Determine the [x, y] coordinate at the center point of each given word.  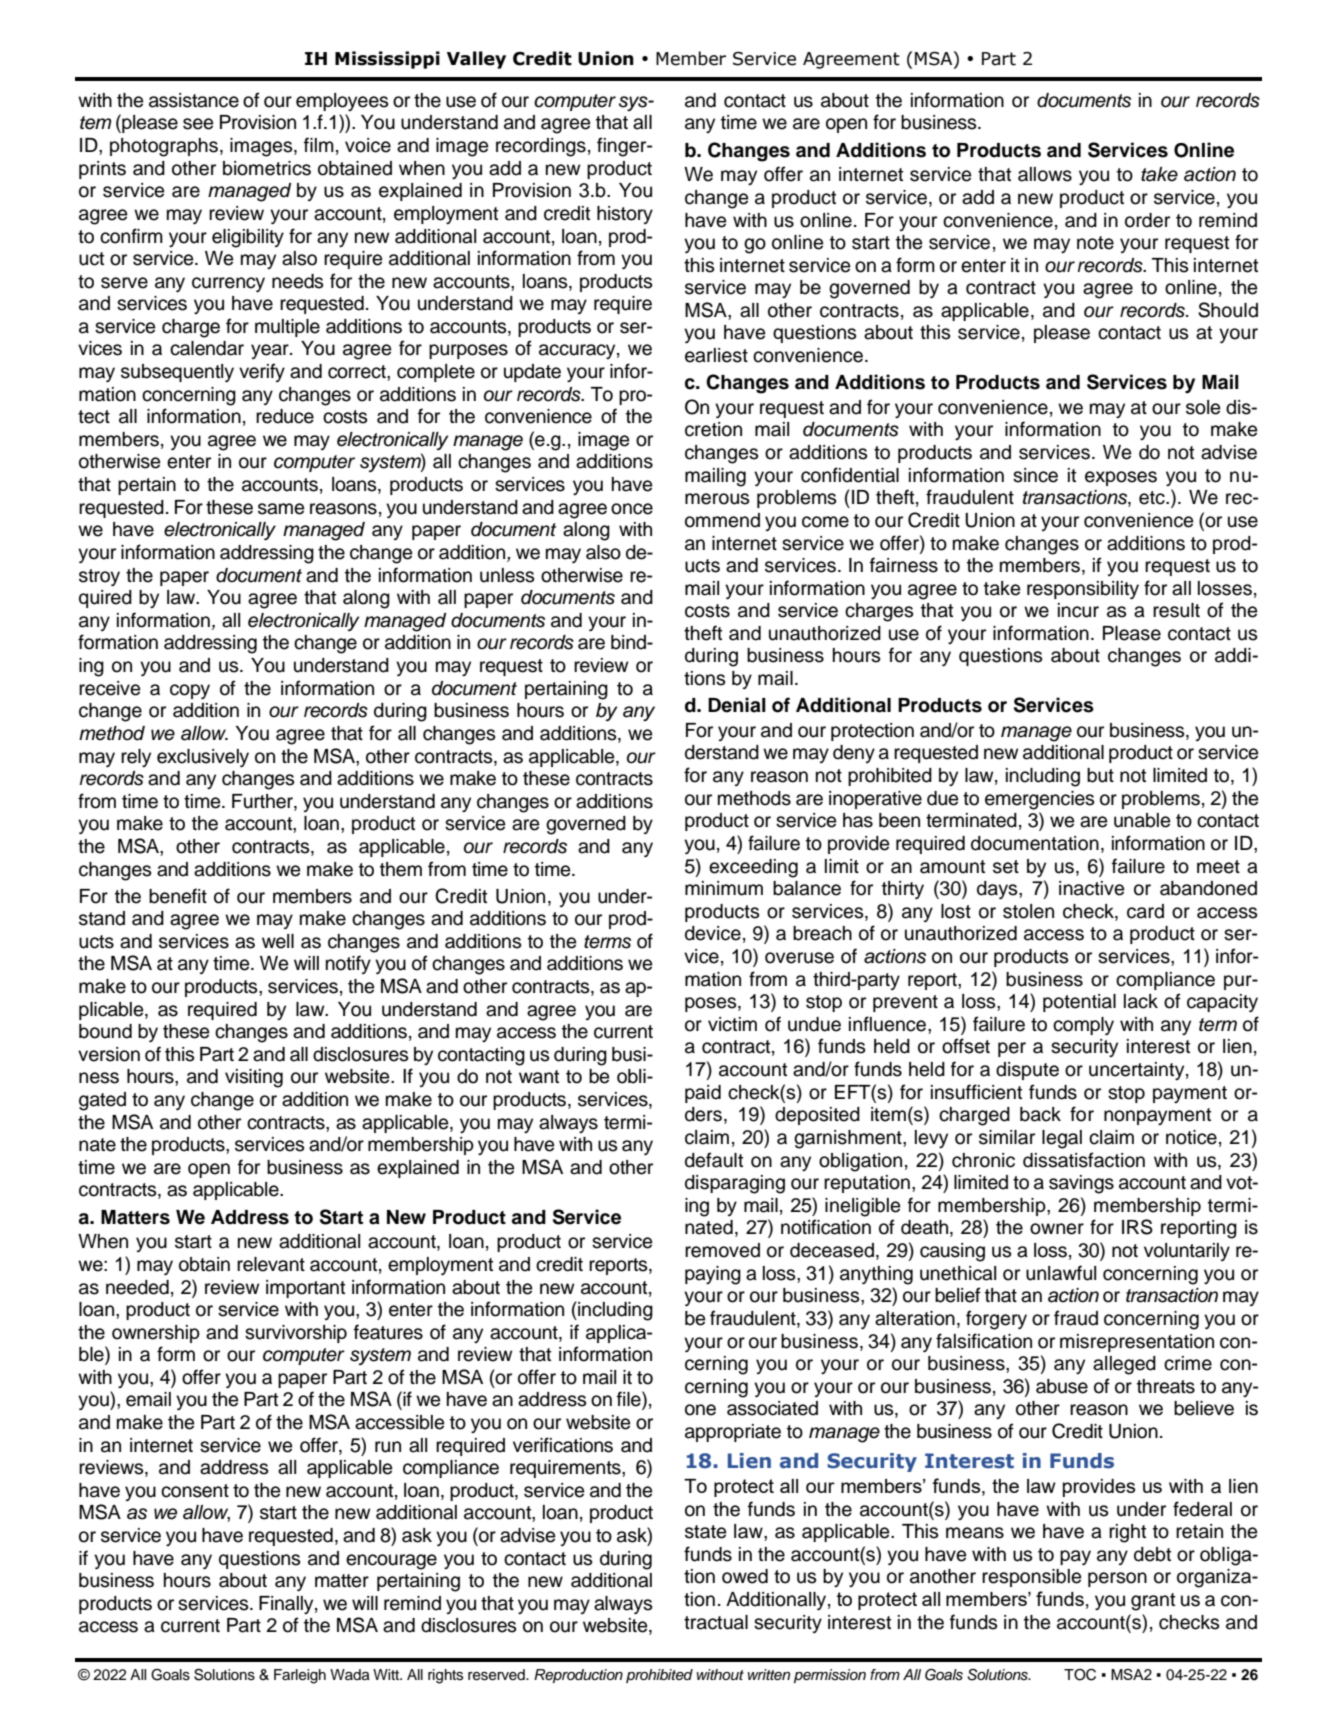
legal [1062, 1139]
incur [1078, 610]
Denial [737, 705]
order [1147, 220]
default [714, 1160]
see [198, 124]
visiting [254, 1078]
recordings [541, 147]
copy [190, 691]
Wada [350, 1674]
